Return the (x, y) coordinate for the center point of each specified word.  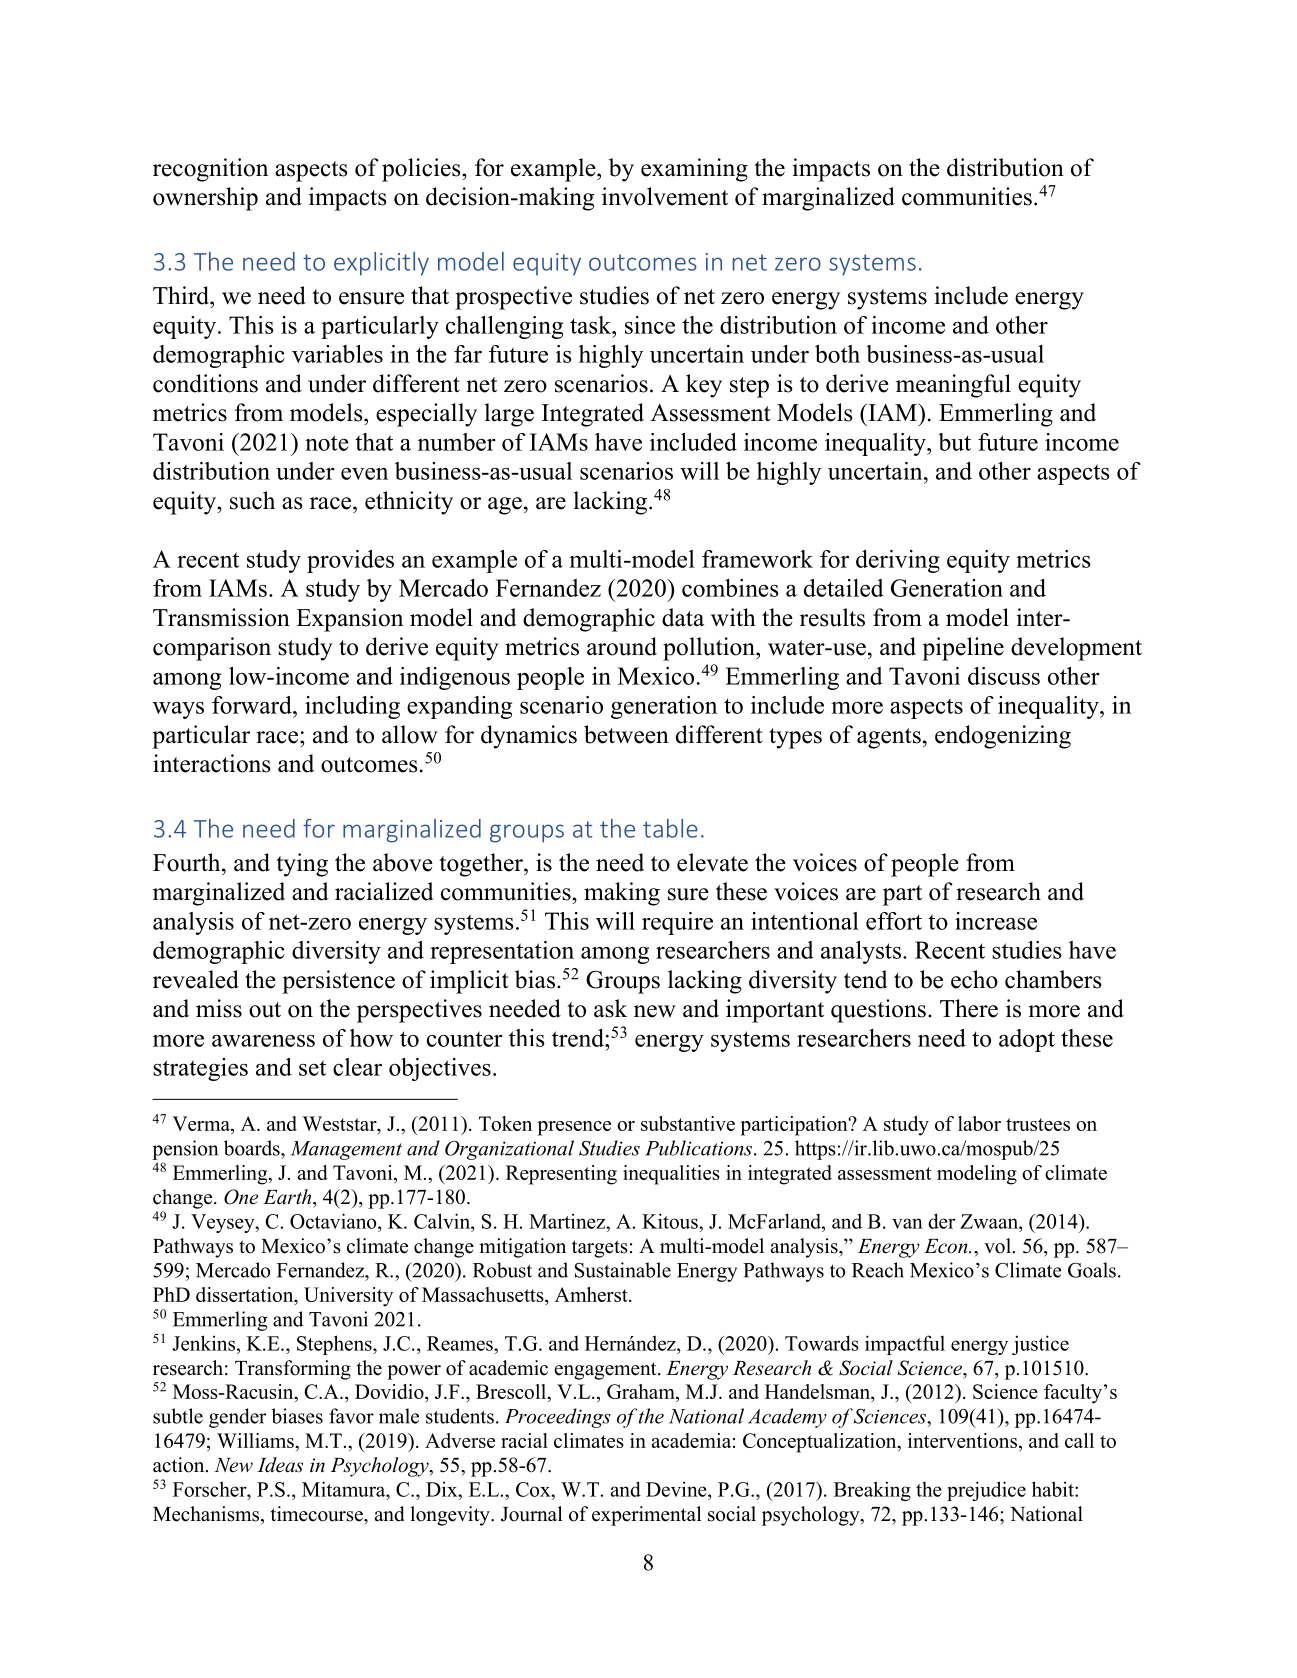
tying (302, 865)
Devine (677, 1489)
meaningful (953, 386)
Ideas (280, 1465)
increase (996, 921)
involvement (665, 196)
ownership (205, 199)
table (670, 828)
